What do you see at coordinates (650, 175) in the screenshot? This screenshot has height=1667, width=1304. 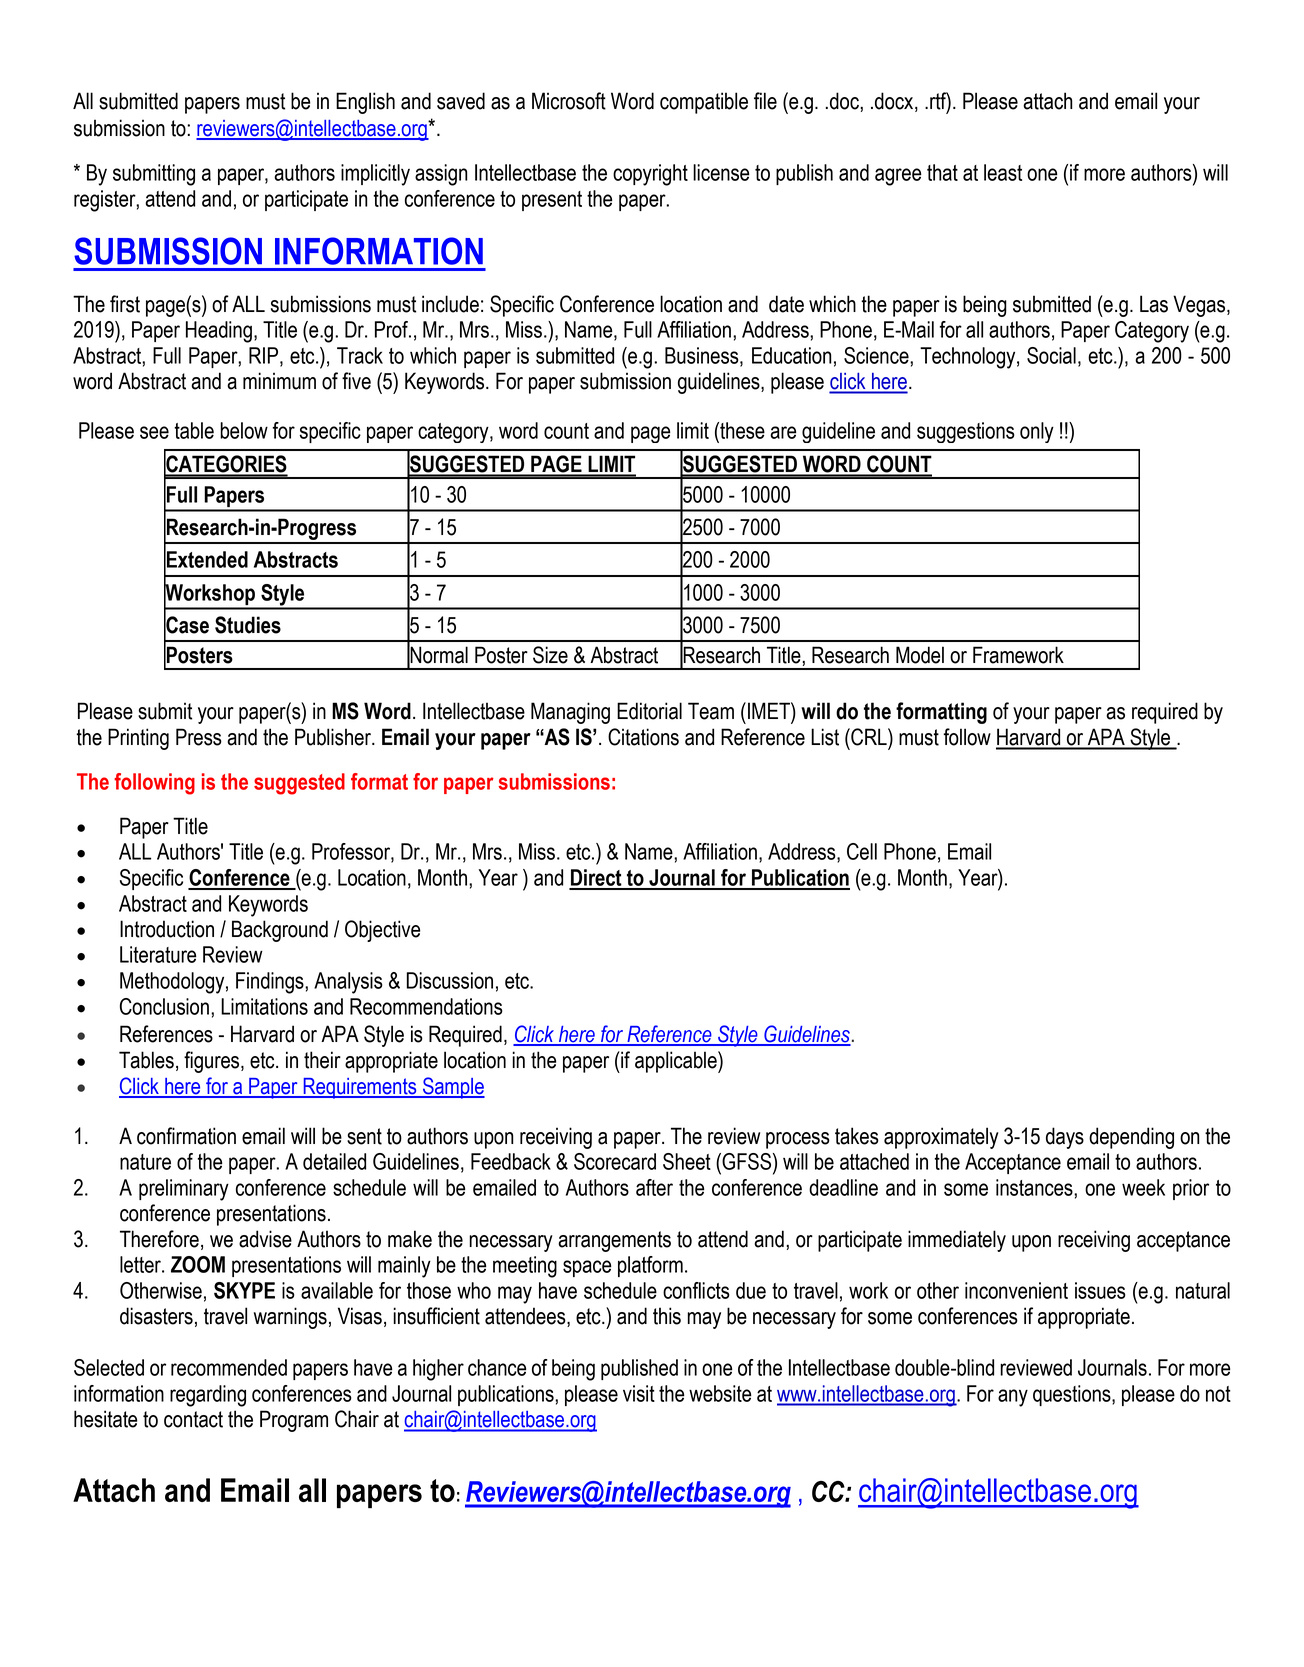 I see `copyright` at bounding box center [650, 175].
